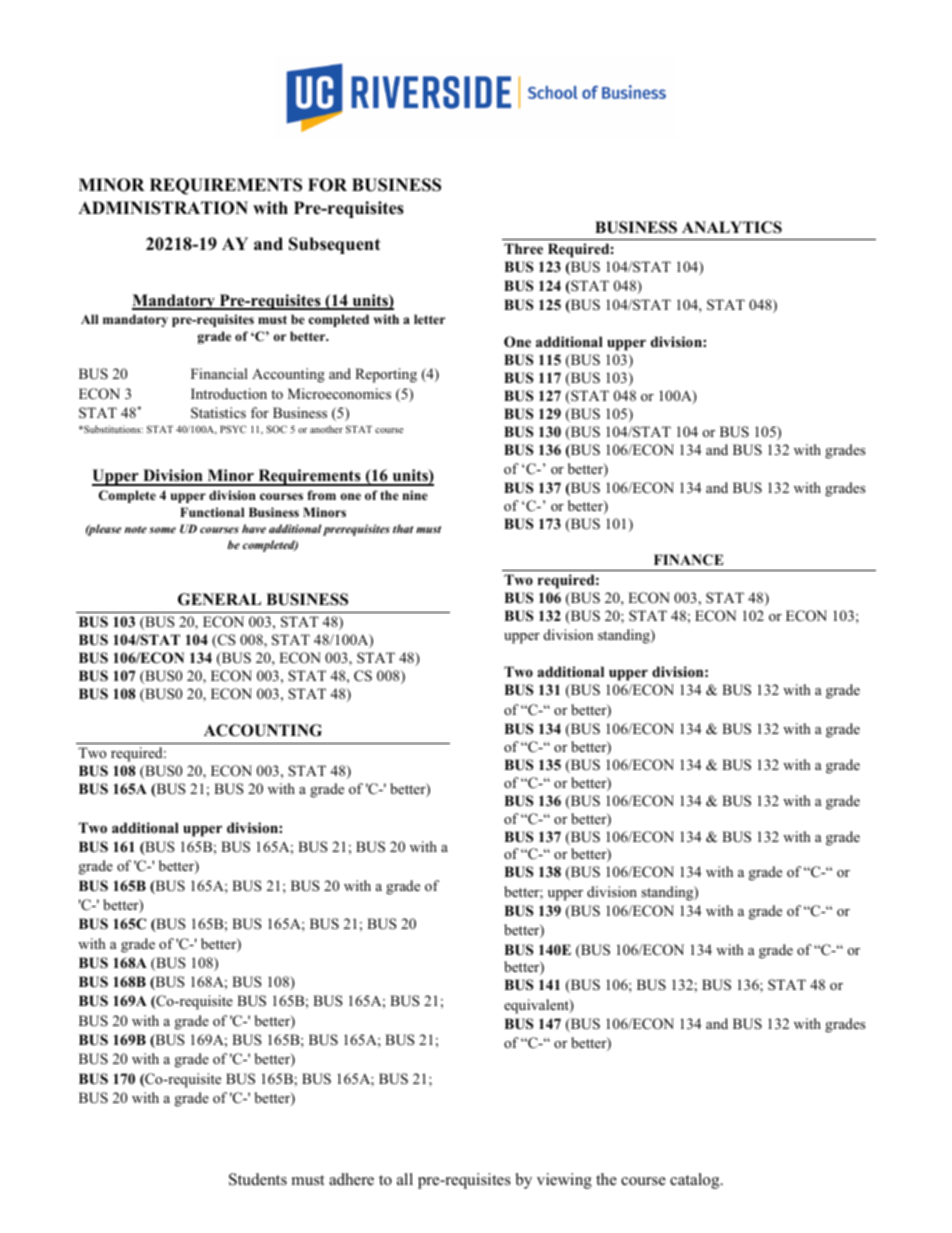  I want to click on from, so click(321, 495).
